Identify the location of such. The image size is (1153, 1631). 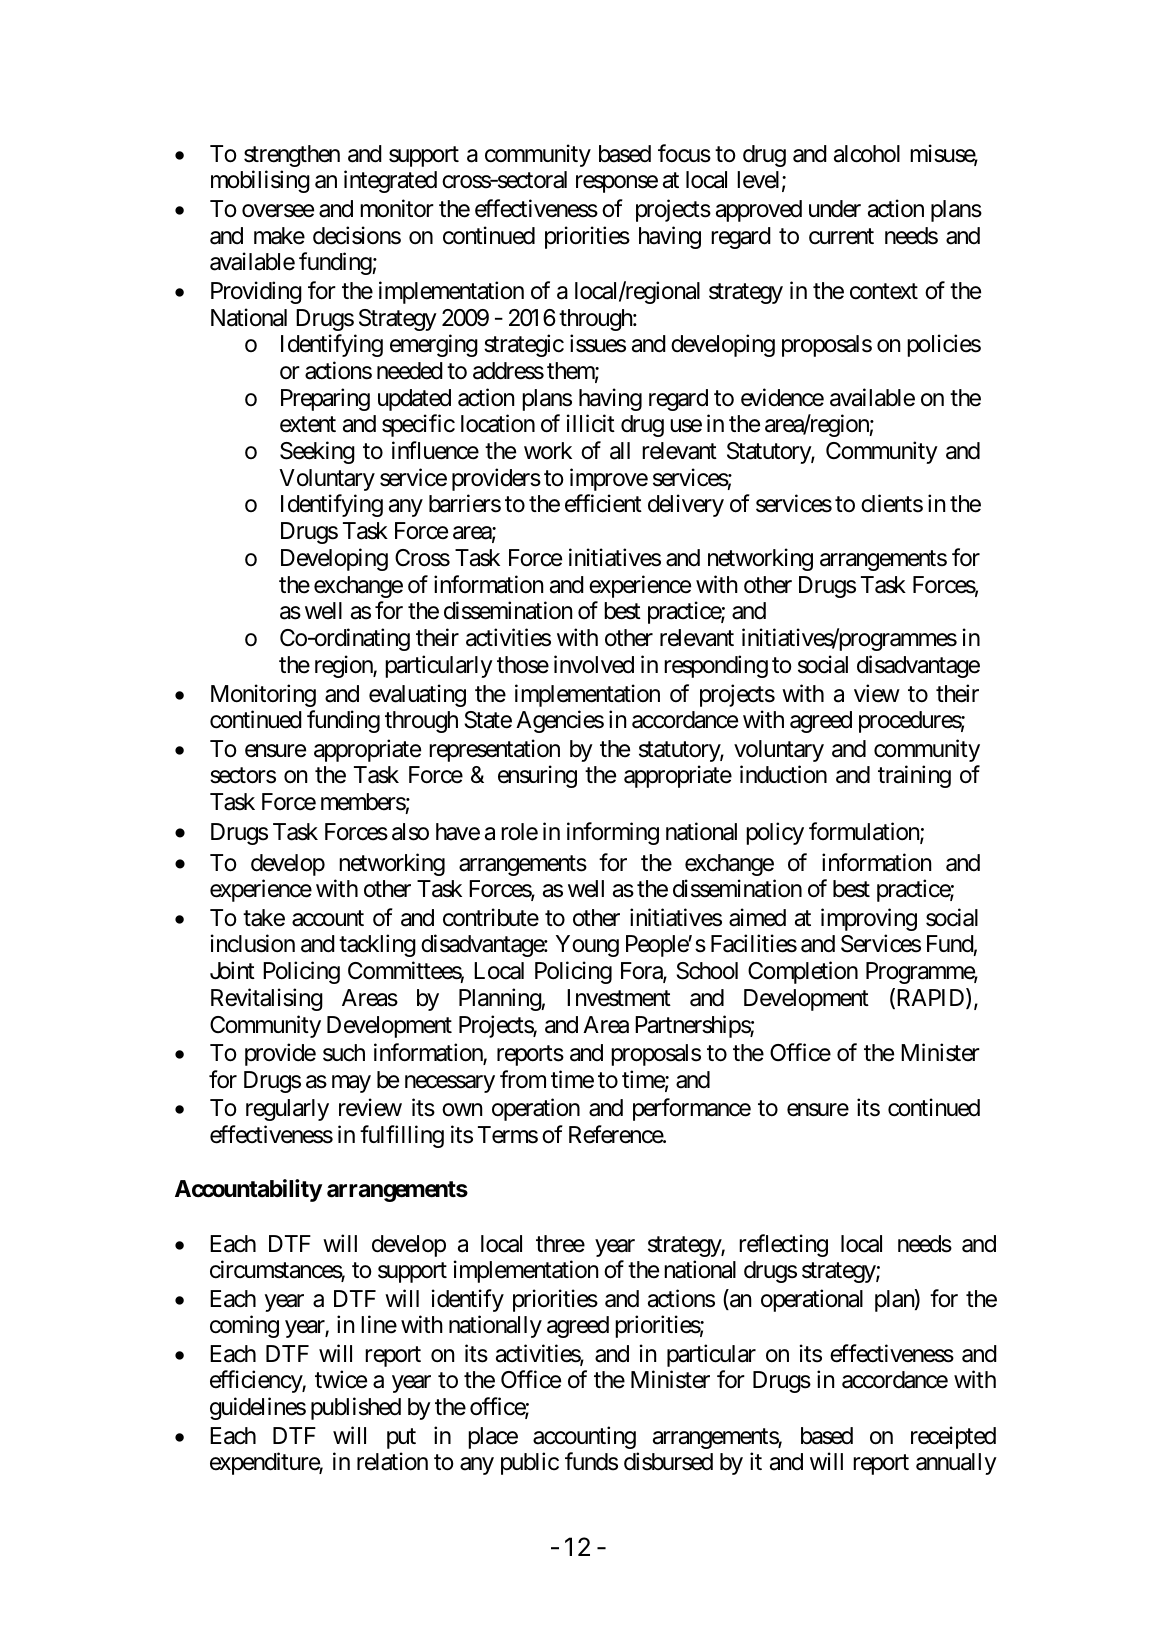
(344, 1053).
